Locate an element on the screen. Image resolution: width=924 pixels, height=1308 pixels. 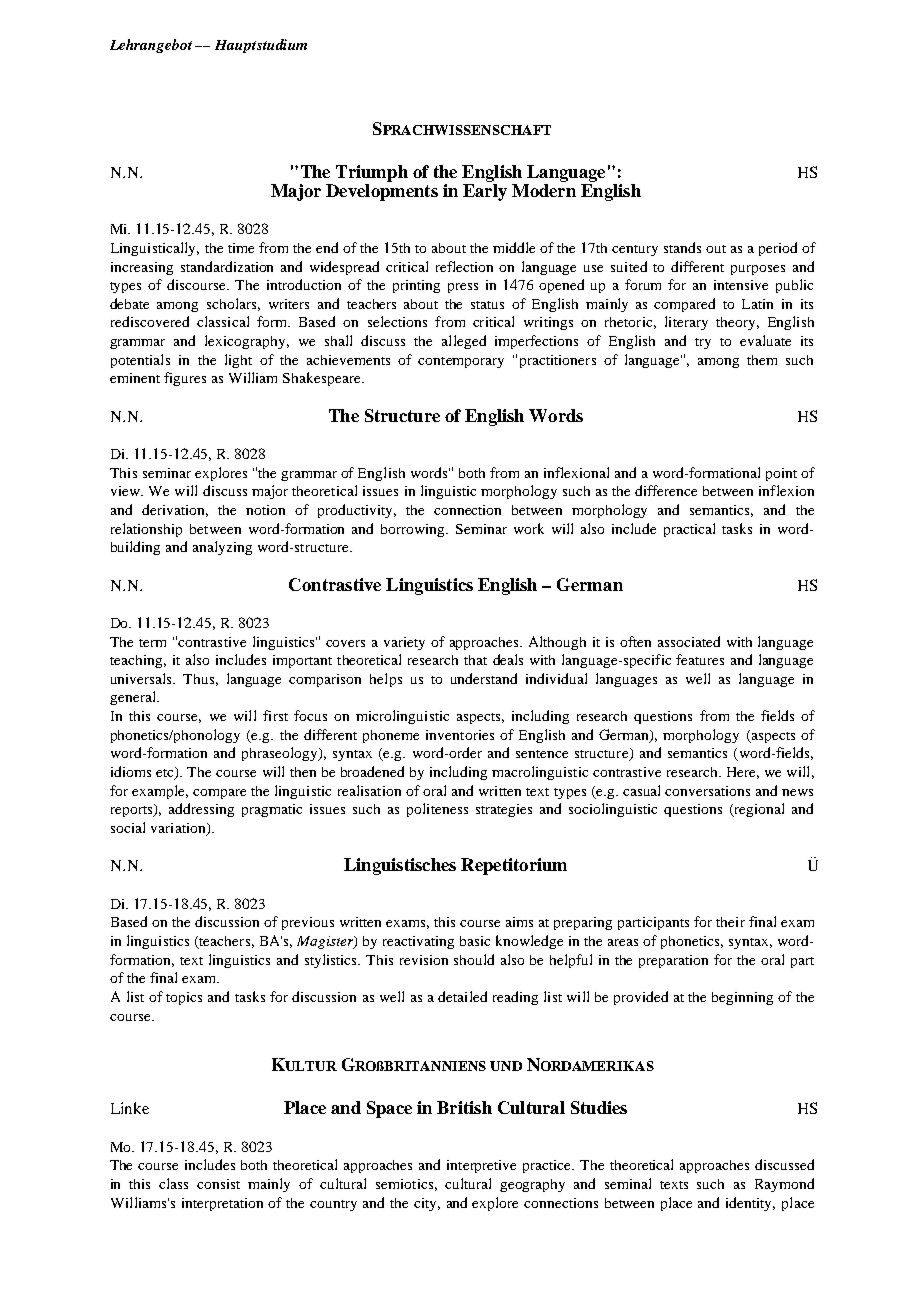
Early is located at coordinates (485, 192).
